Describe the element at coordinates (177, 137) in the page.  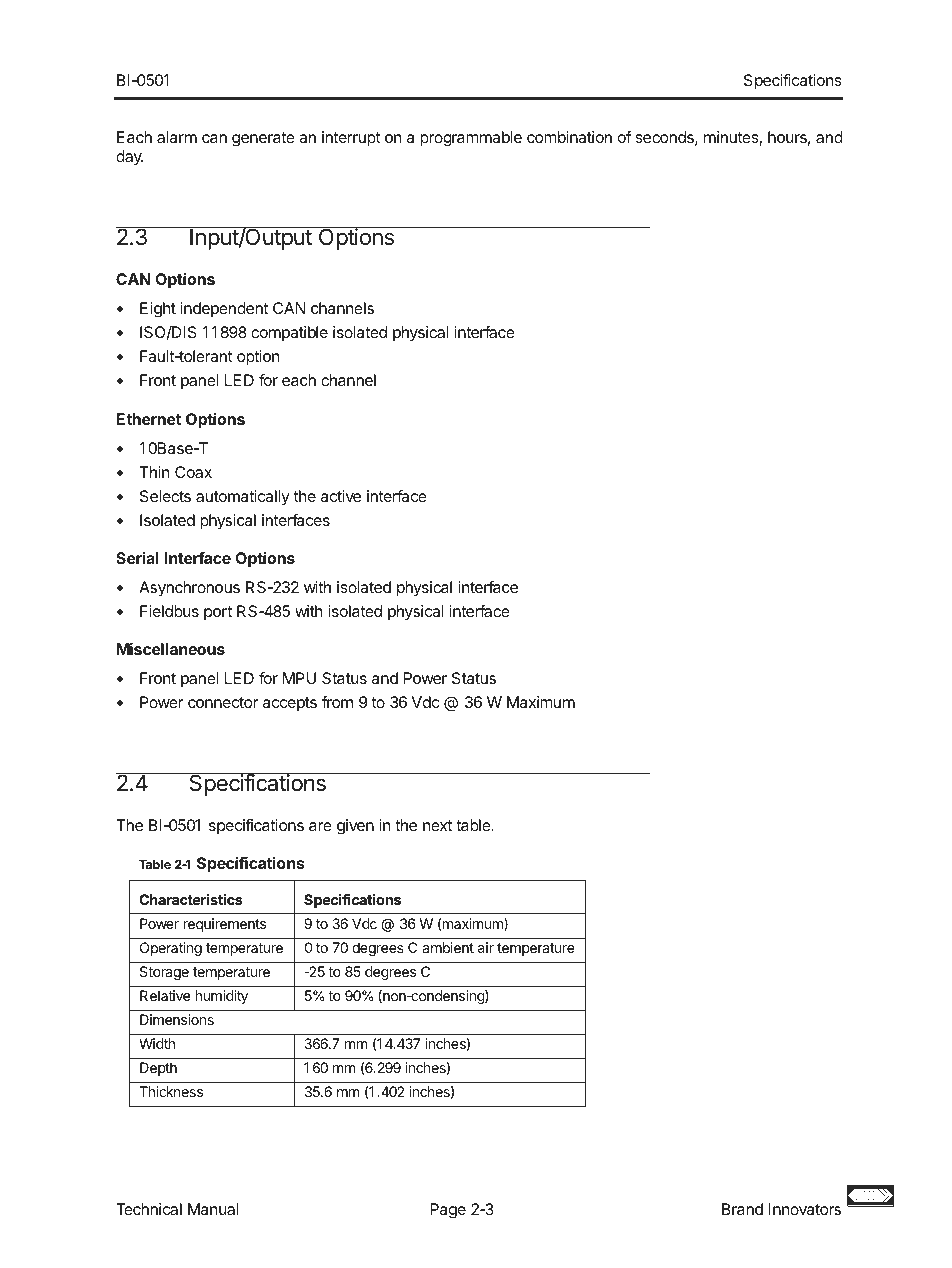
I see `alarm` at that location.
